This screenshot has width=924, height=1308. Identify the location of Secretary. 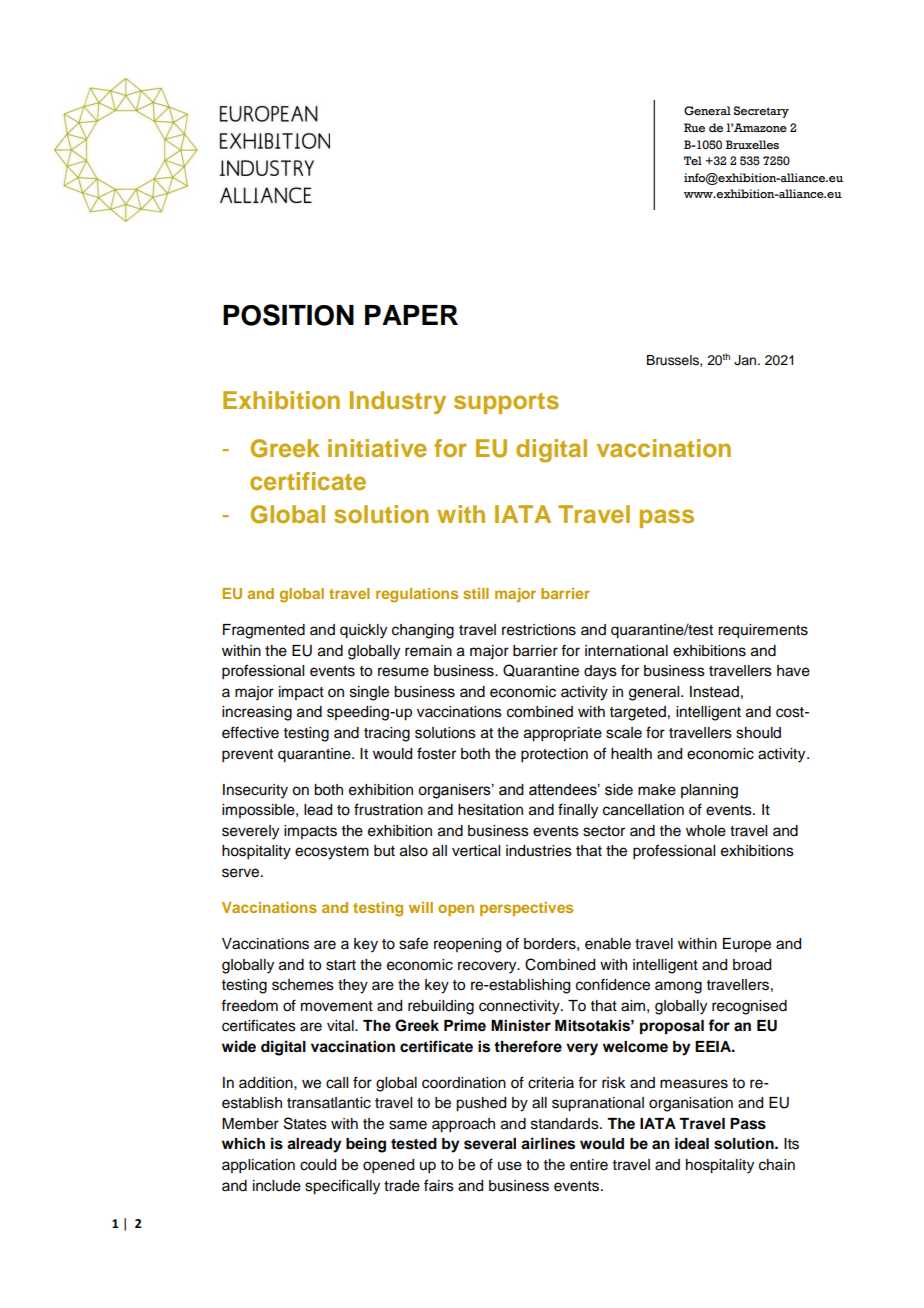
(761, 112).
